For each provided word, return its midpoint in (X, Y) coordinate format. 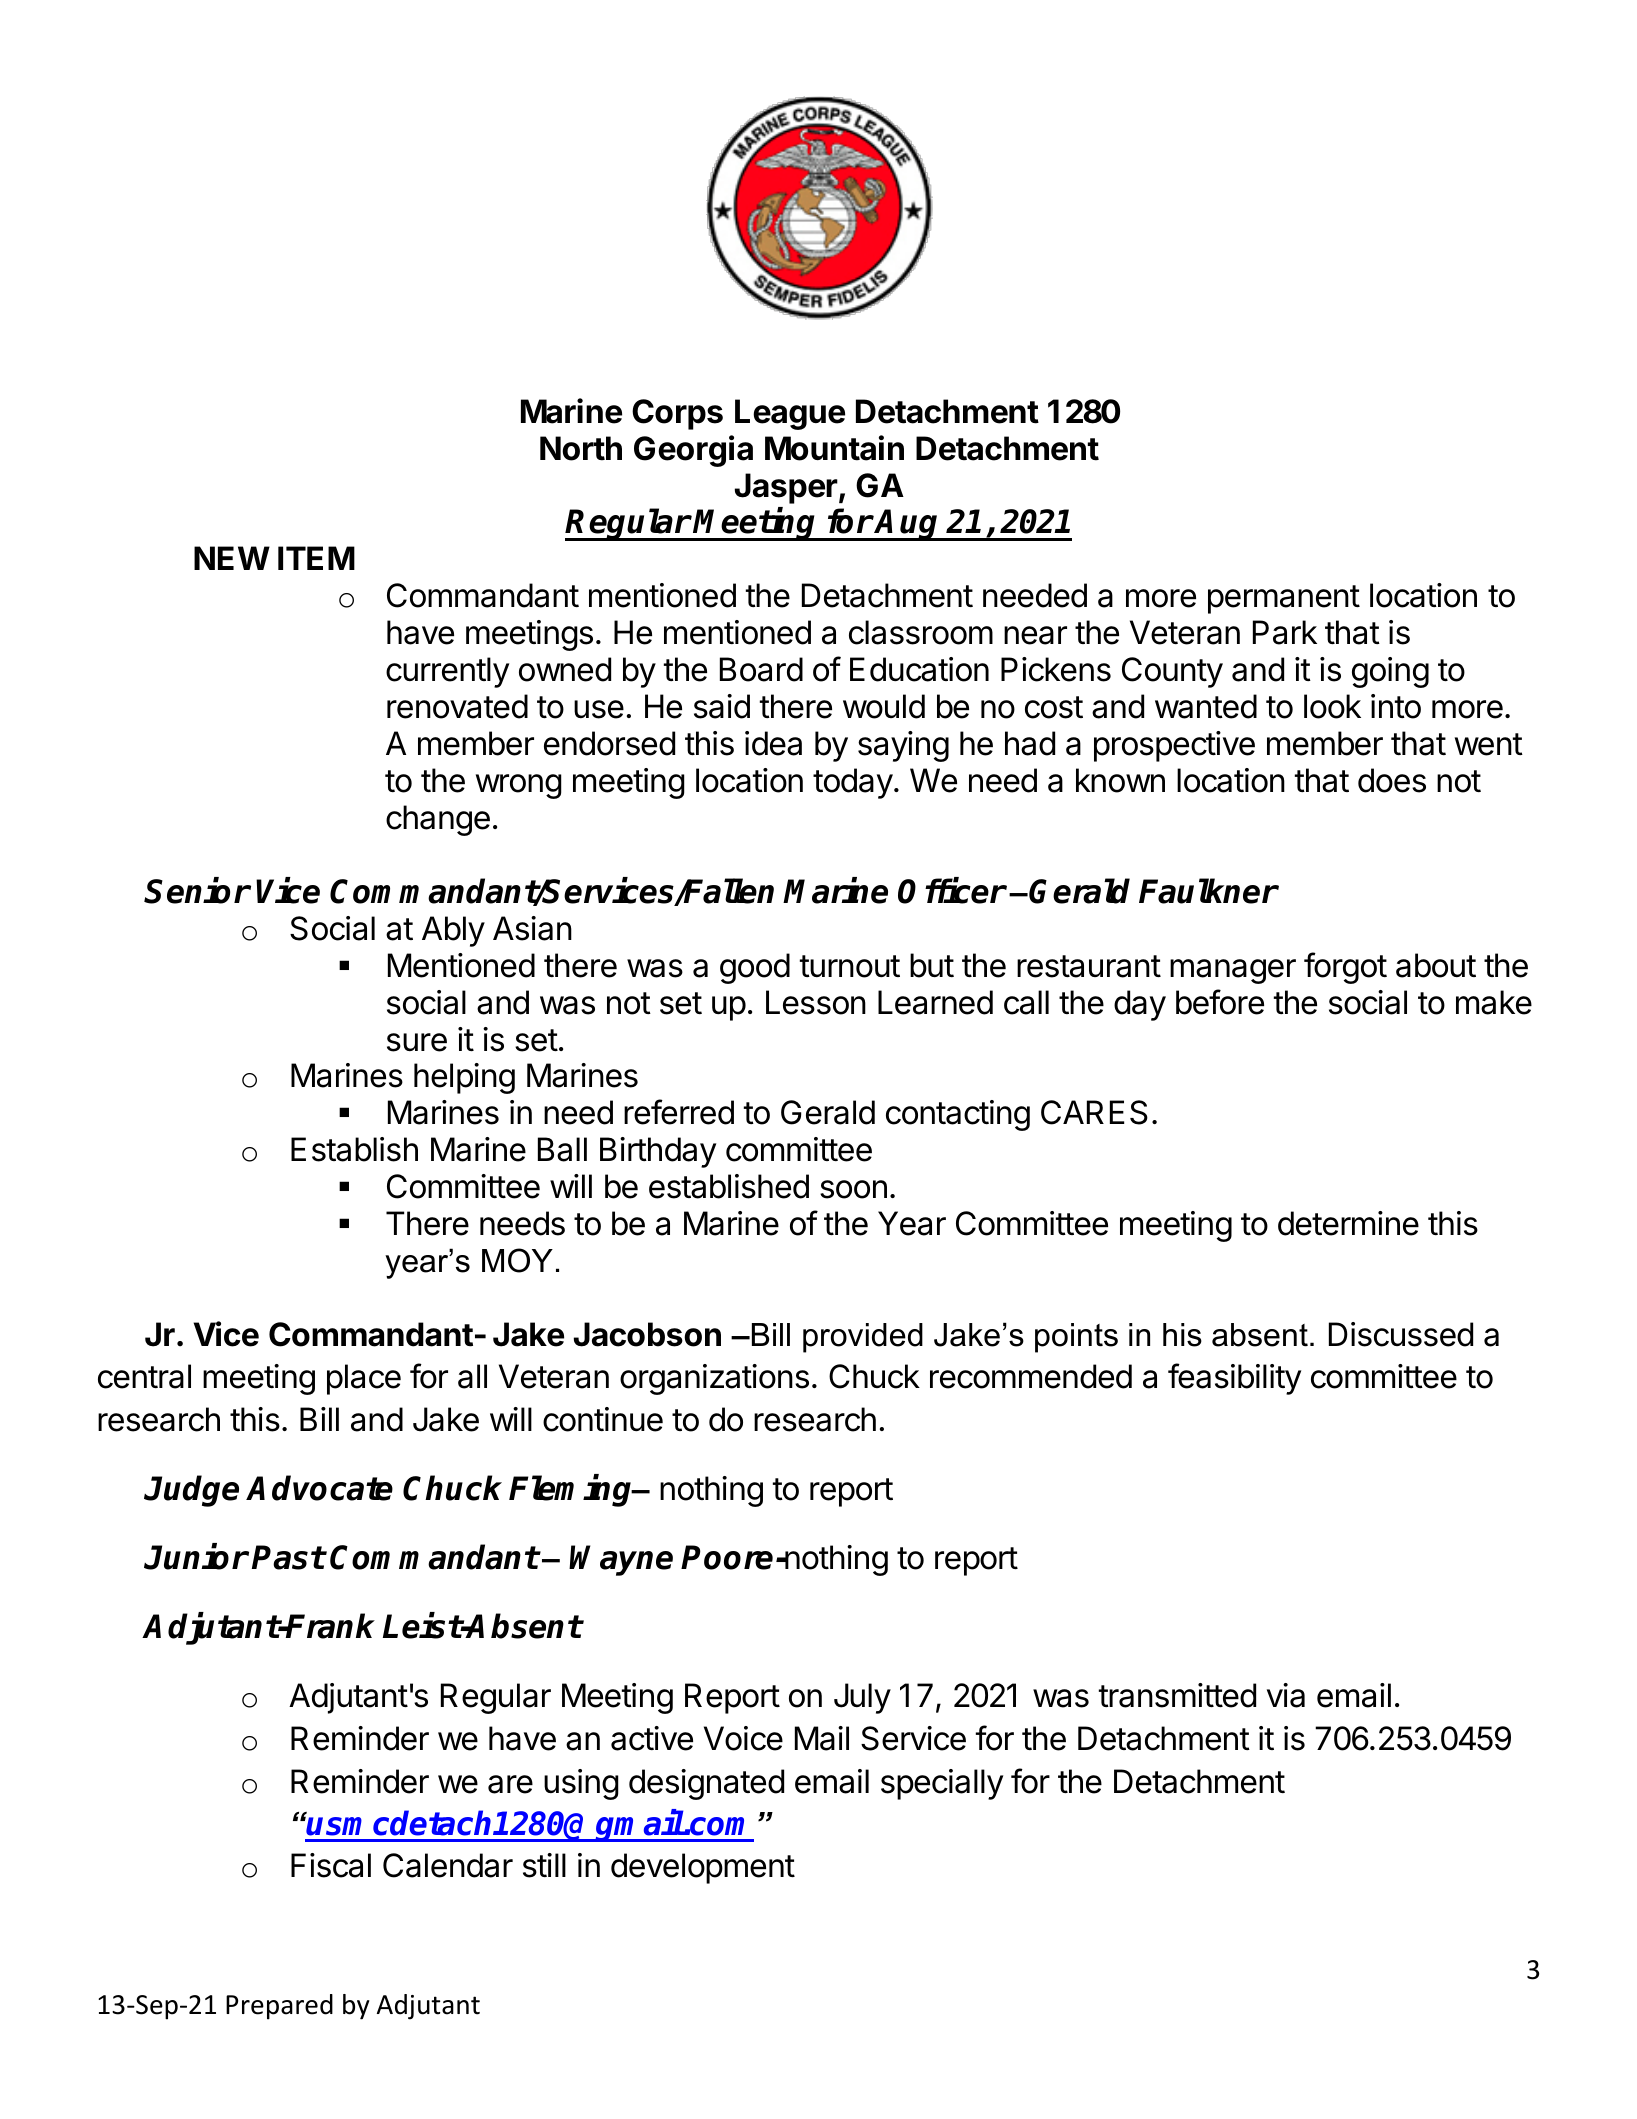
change (438, 820)
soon (853, 1189)
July (862, 1698)
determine (1348, 1223)
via (1286, 1695)
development (703, 1868)
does (1392, 780)
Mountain (834, 448)
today (853, 783)
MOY (517, 1260)
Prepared (279, 2007)
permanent (1284, 599)
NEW (232, 558)
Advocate (319, 1488)
